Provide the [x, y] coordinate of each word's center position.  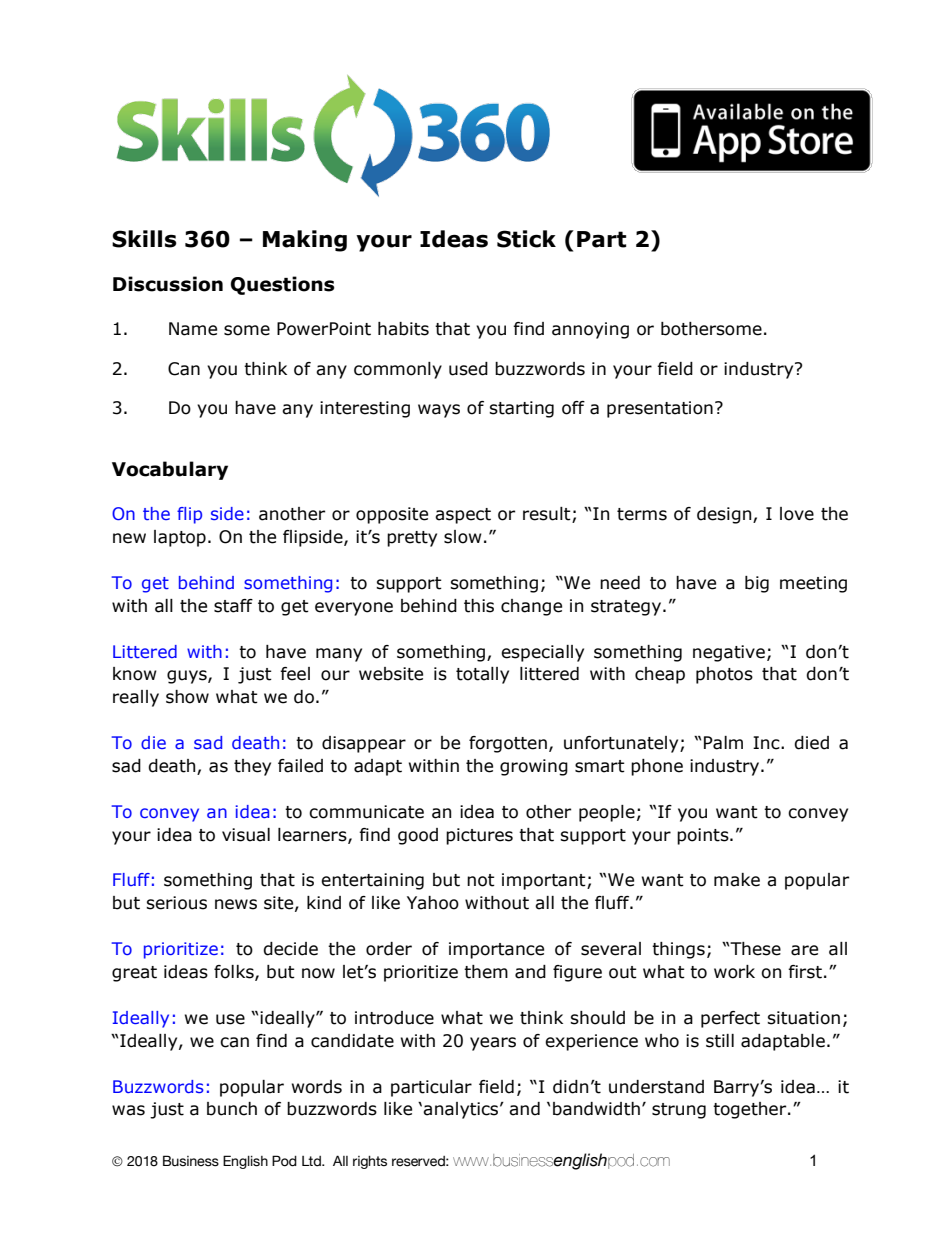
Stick [526, 239]
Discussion [168, 284]
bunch [232, 1109]
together [751, 1110]
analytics [460, 1110]
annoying [590, 330]
